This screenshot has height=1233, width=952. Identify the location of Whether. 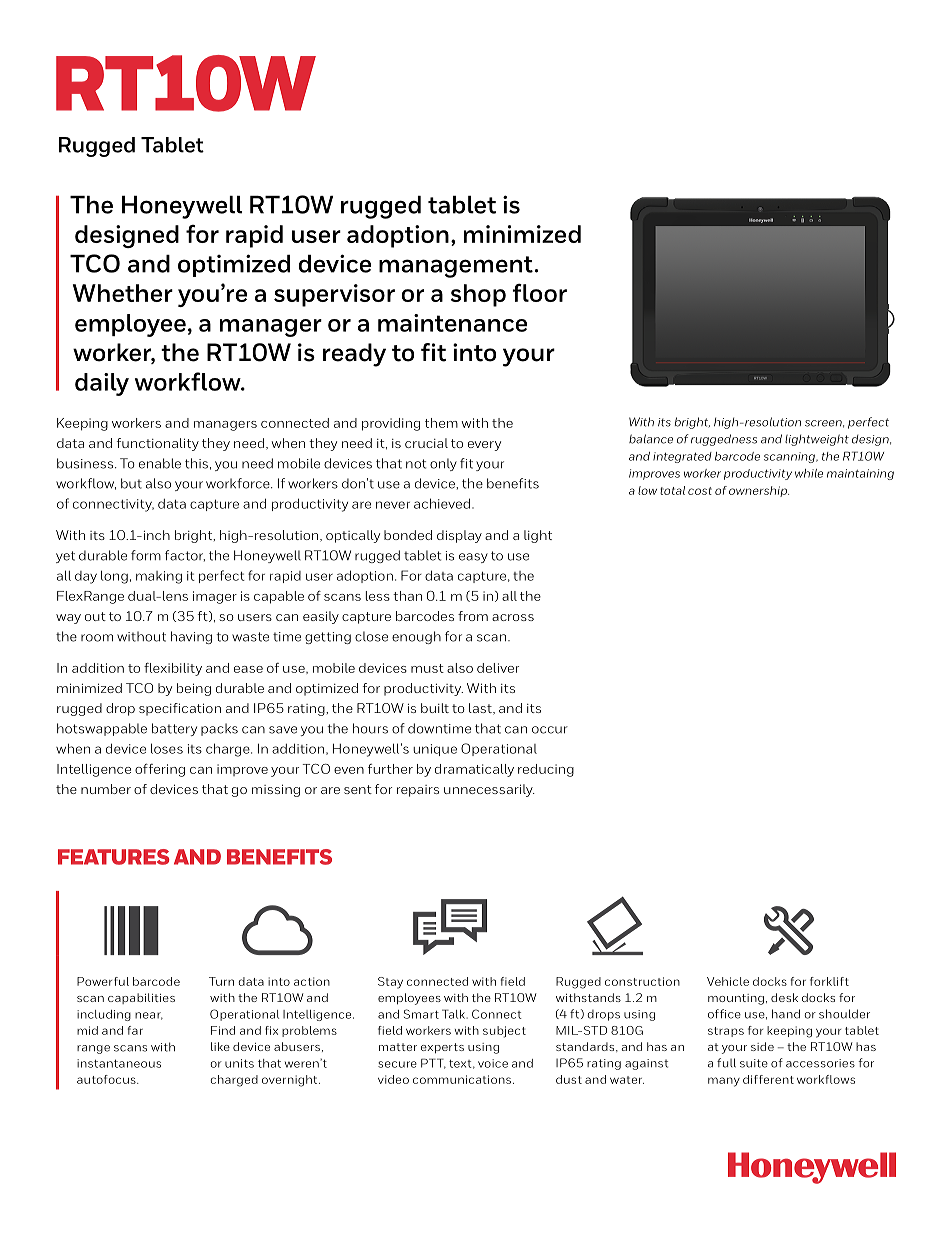
(123, 293).
